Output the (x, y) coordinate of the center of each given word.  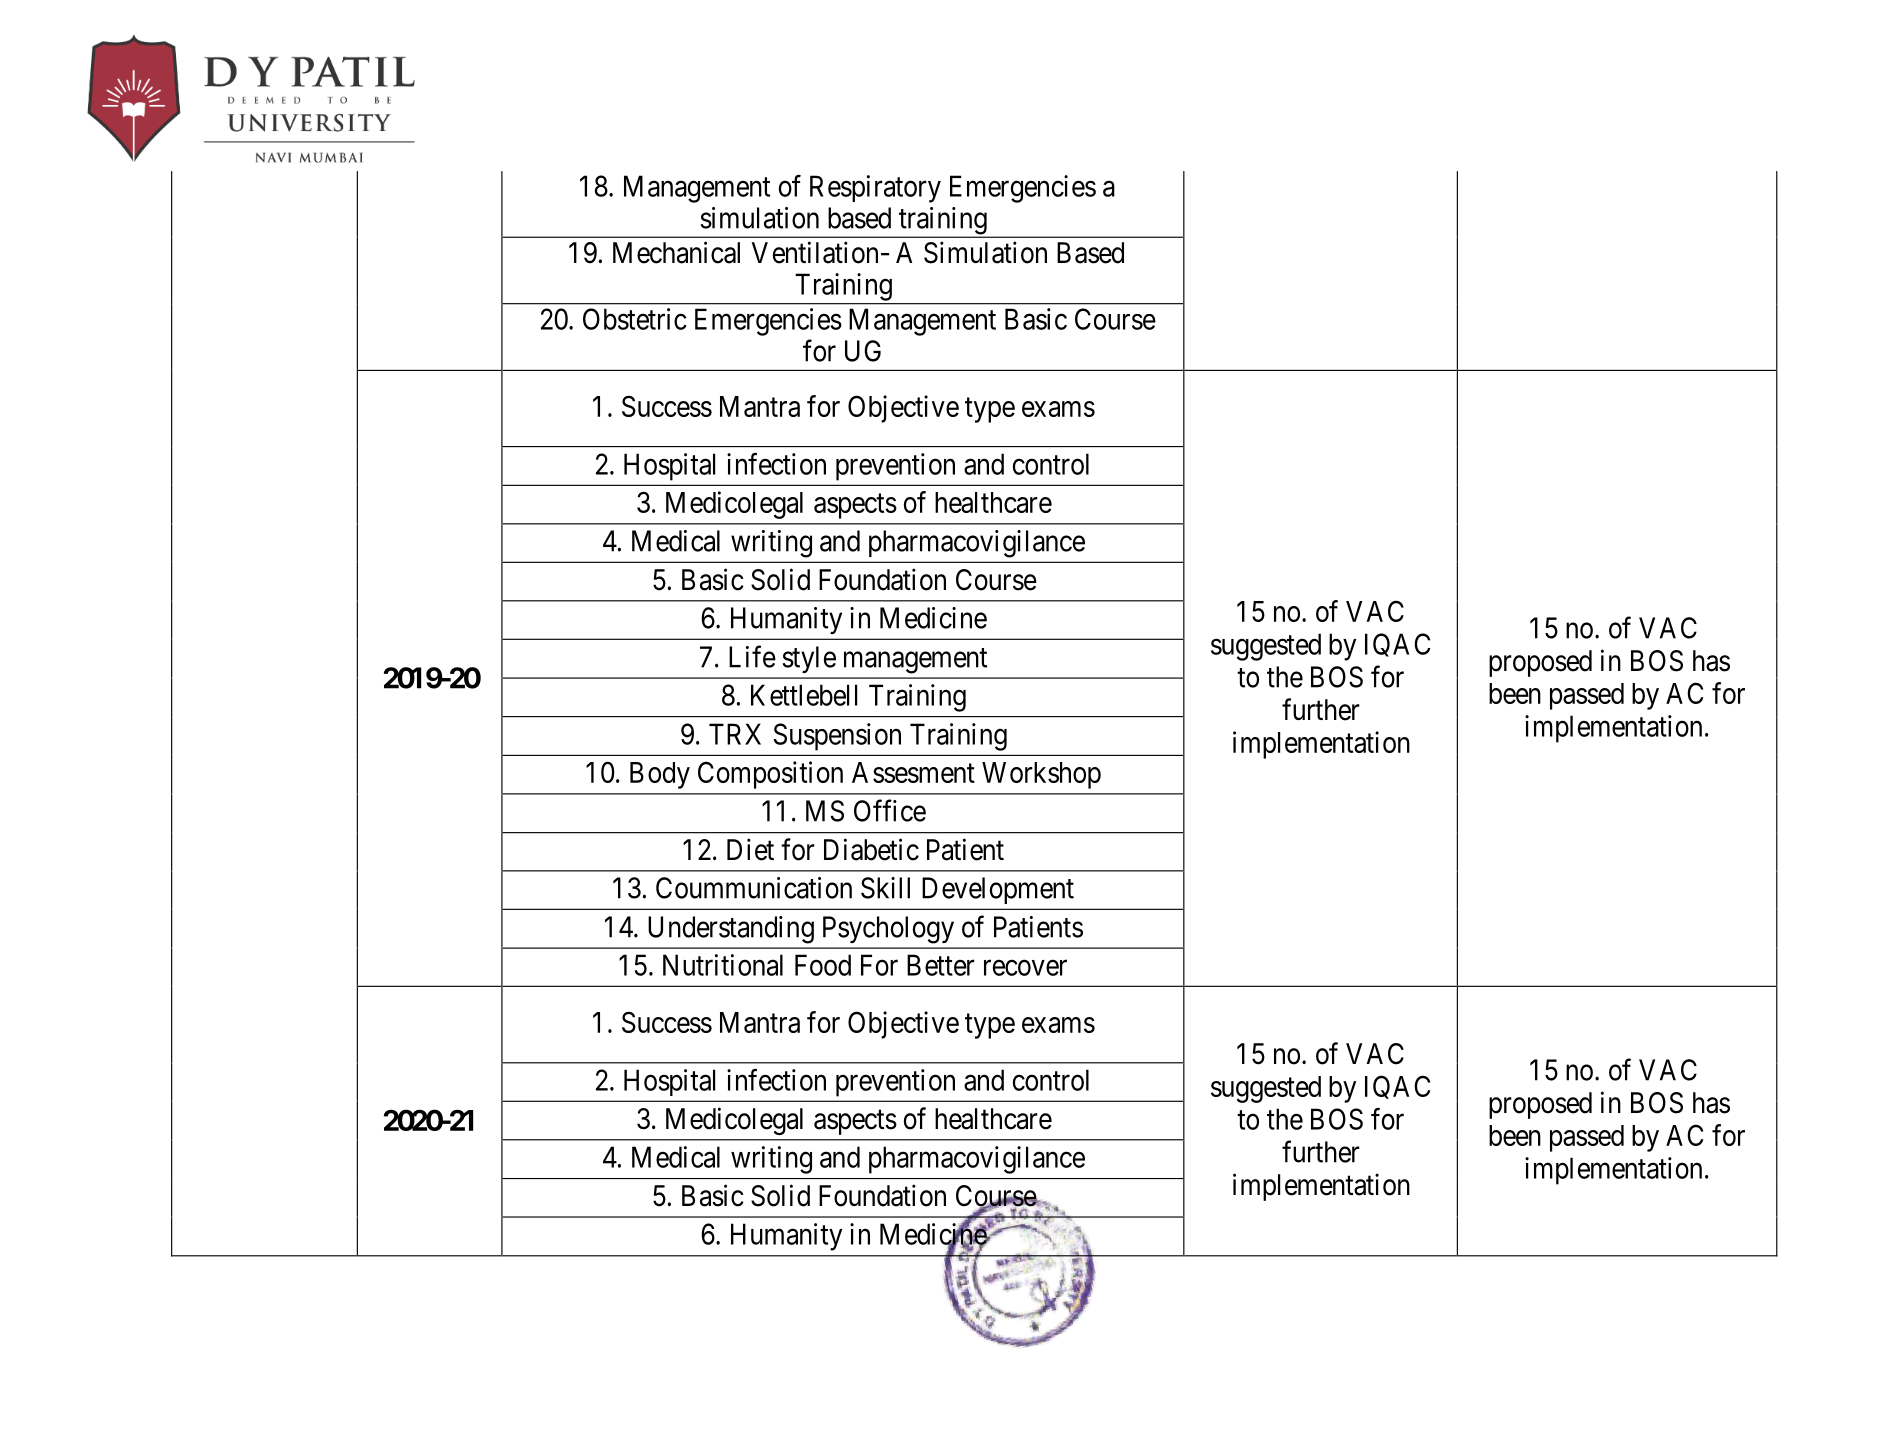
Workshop (1041, 775)
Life (752, 656)
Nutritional (723, 965)
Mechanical (676, 252)
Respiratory (875, 189)
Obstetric (635, 319)
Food (823, 965)
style (809, 659)
